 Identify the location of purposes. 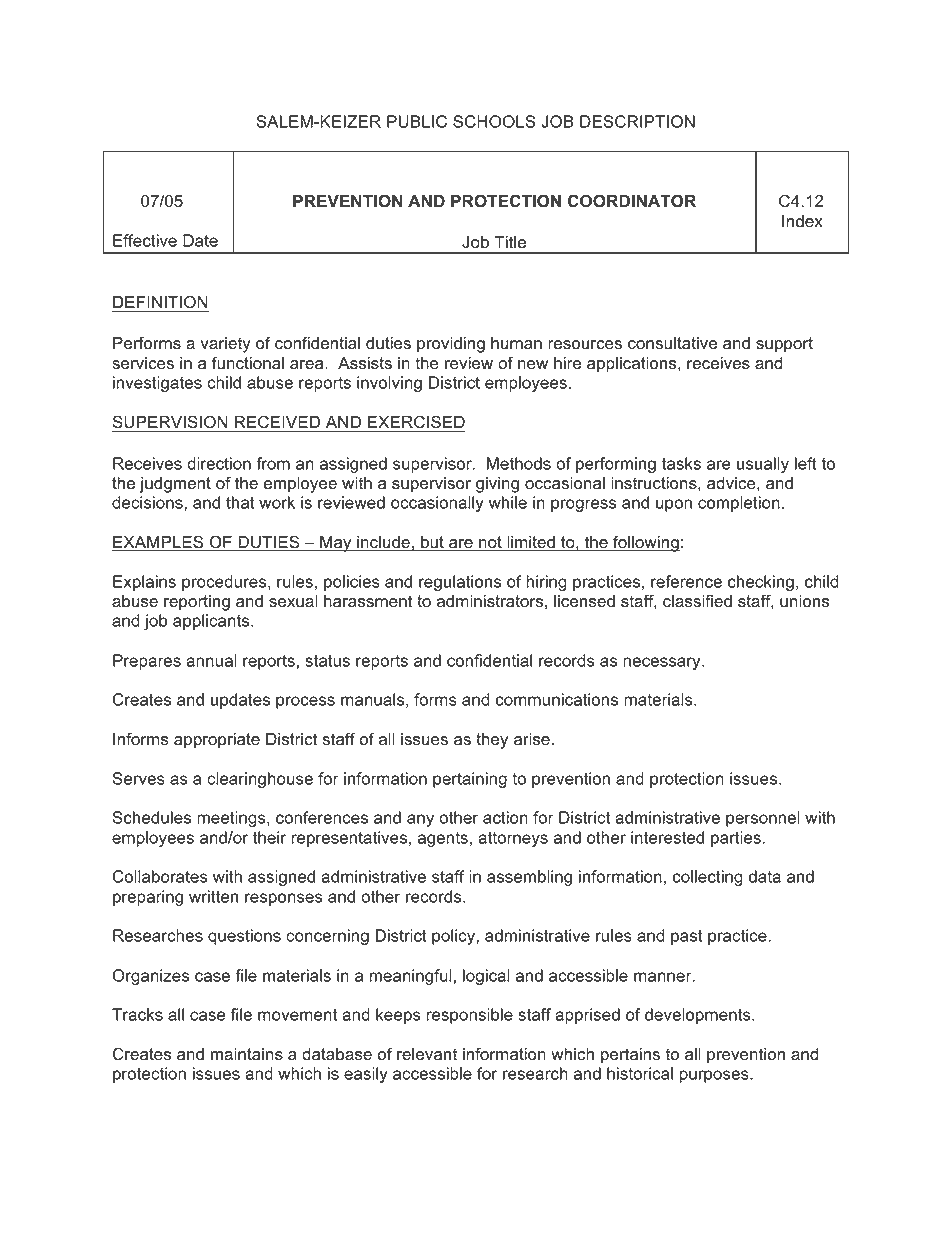
(715, 1076).
